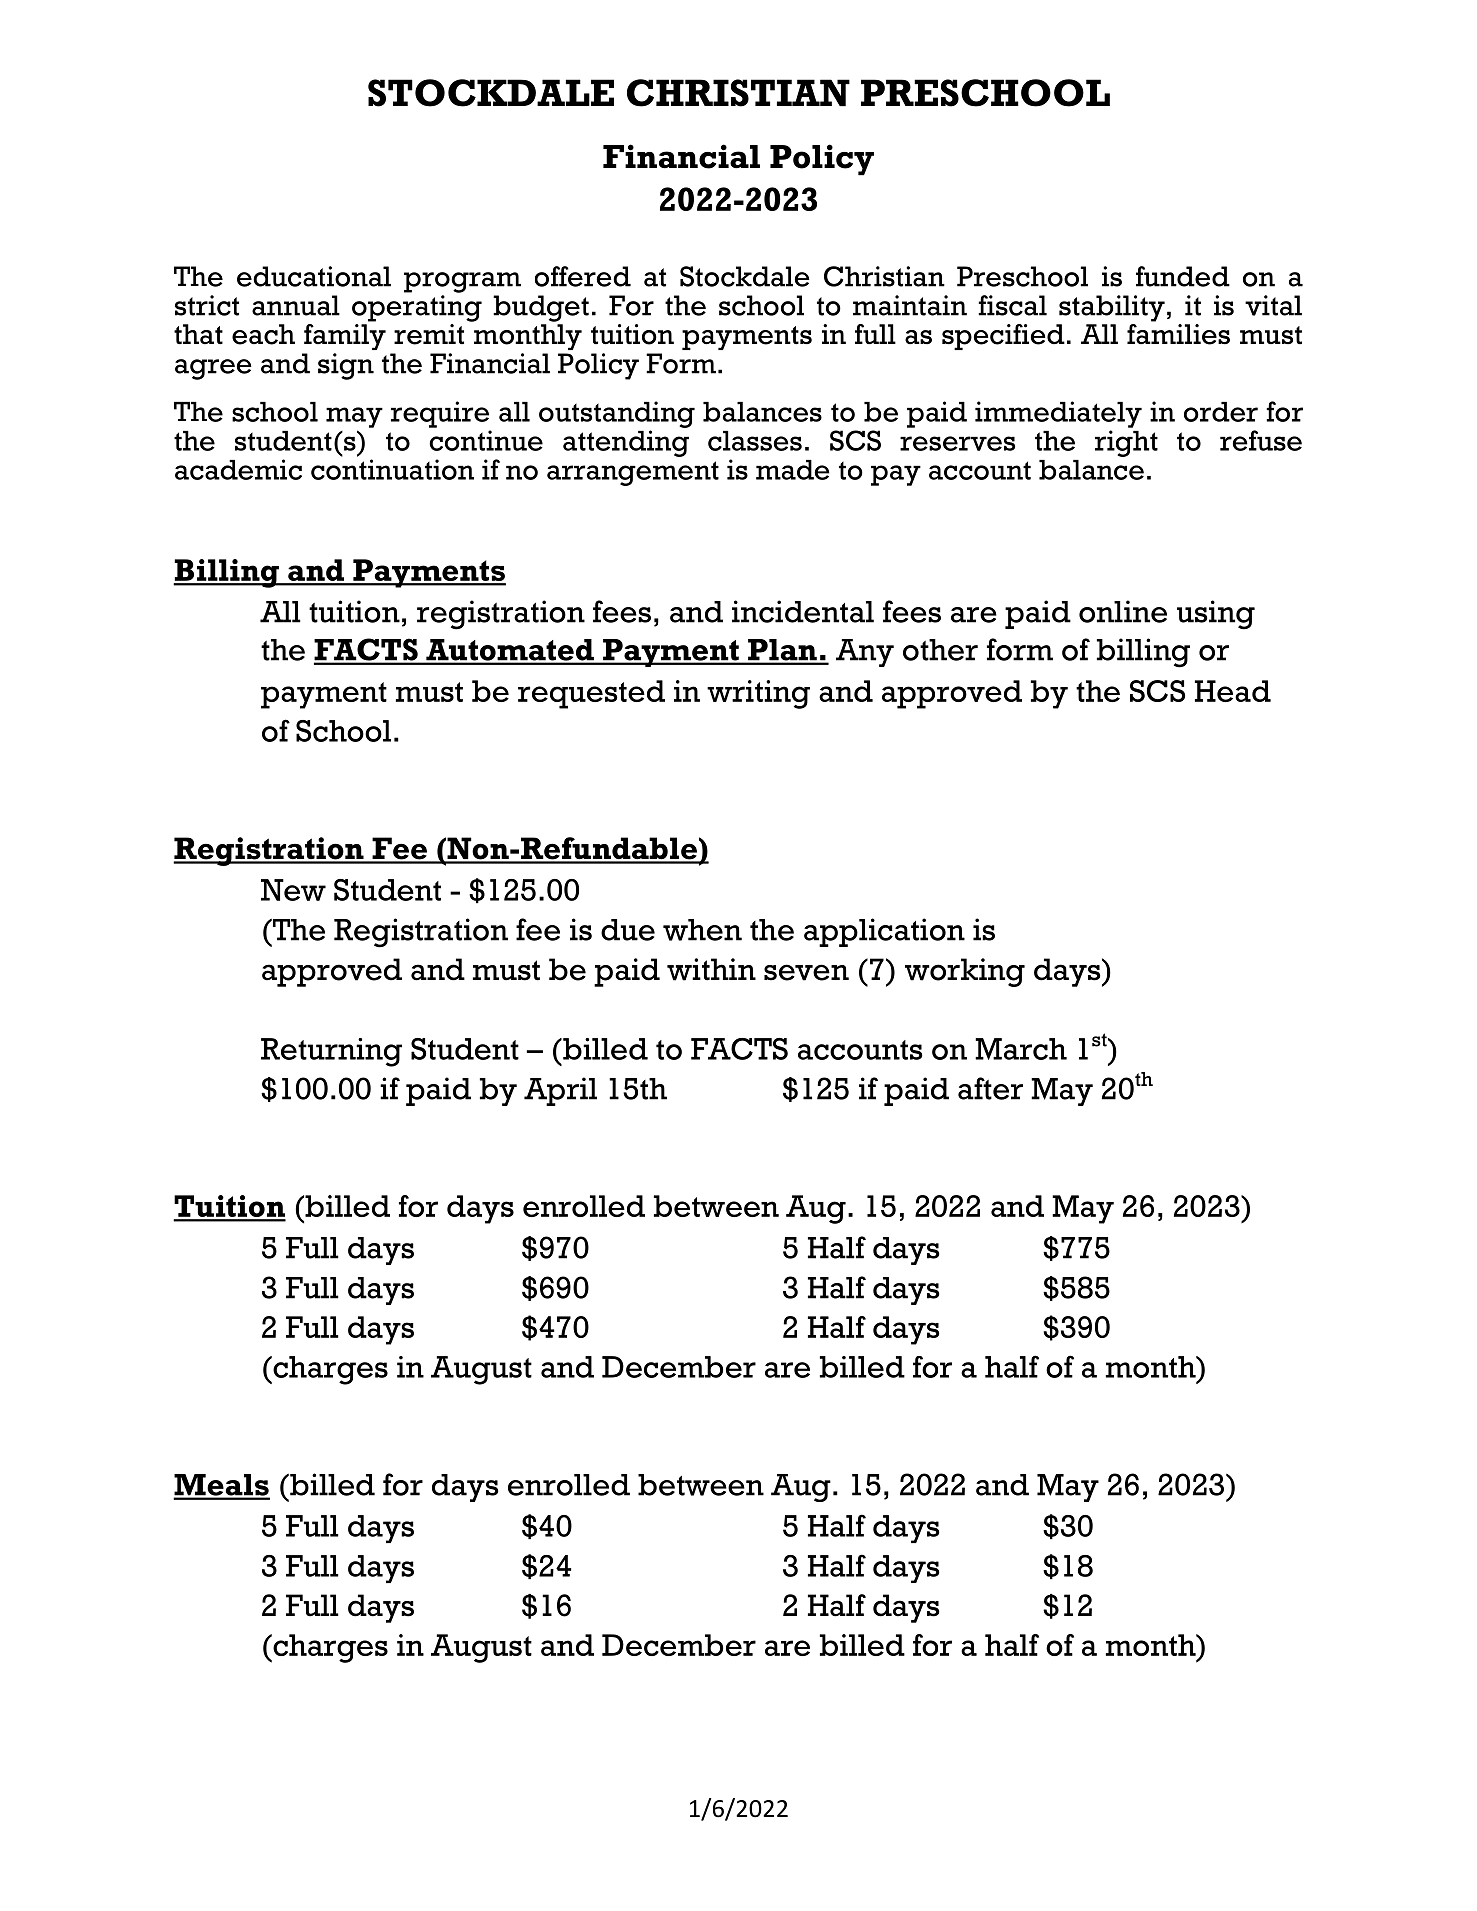  Describe the element at coordinates (1126, 443) in the page. I see `right` at that location.
